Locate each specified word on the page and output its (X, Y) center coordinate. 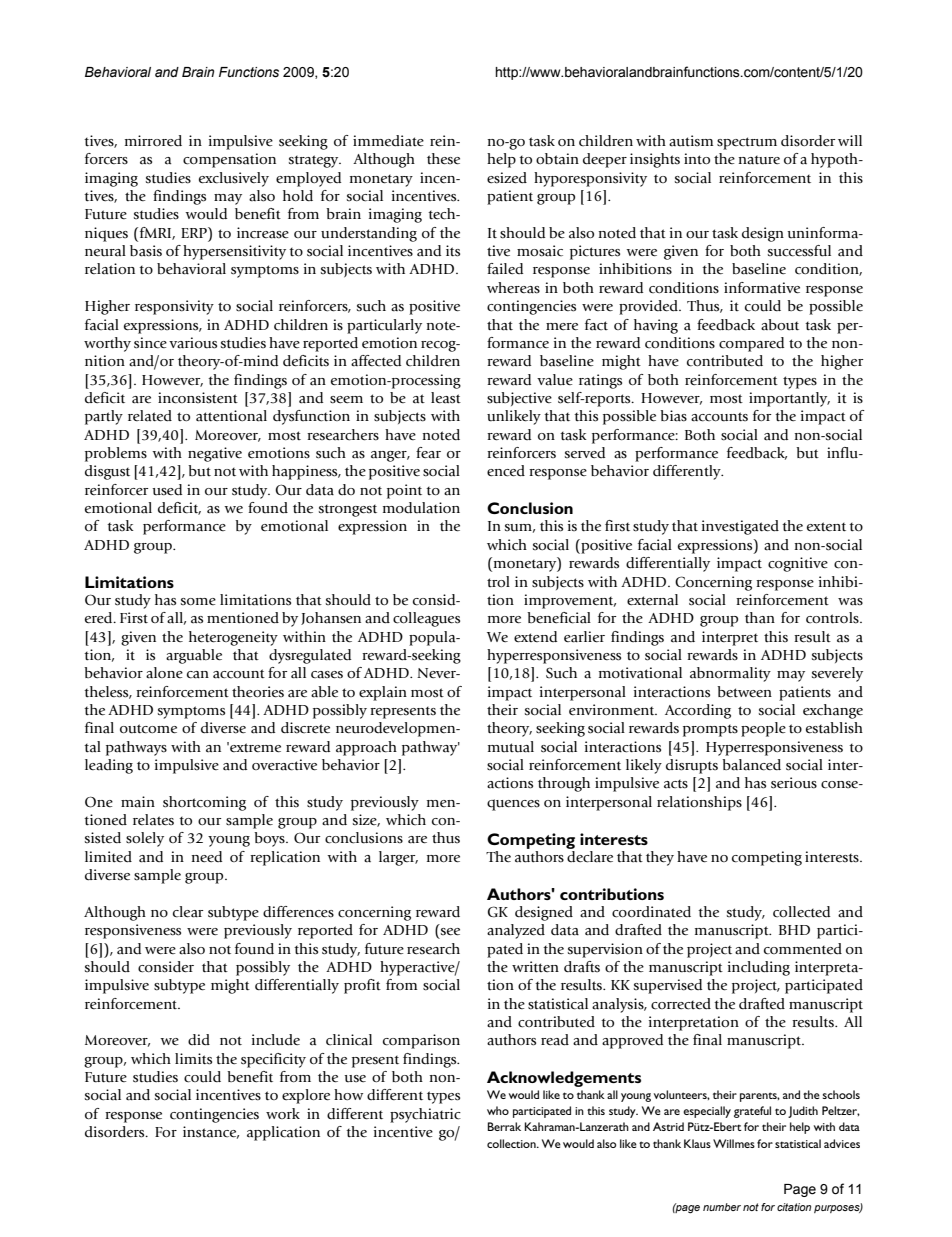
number (722, 1207)
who (498, 1110)
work (283, 1113)
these (443, 159)
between (744, 691)
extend (535, 636)
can (198, 675)
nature (759, 160)
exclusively (234, 179)
